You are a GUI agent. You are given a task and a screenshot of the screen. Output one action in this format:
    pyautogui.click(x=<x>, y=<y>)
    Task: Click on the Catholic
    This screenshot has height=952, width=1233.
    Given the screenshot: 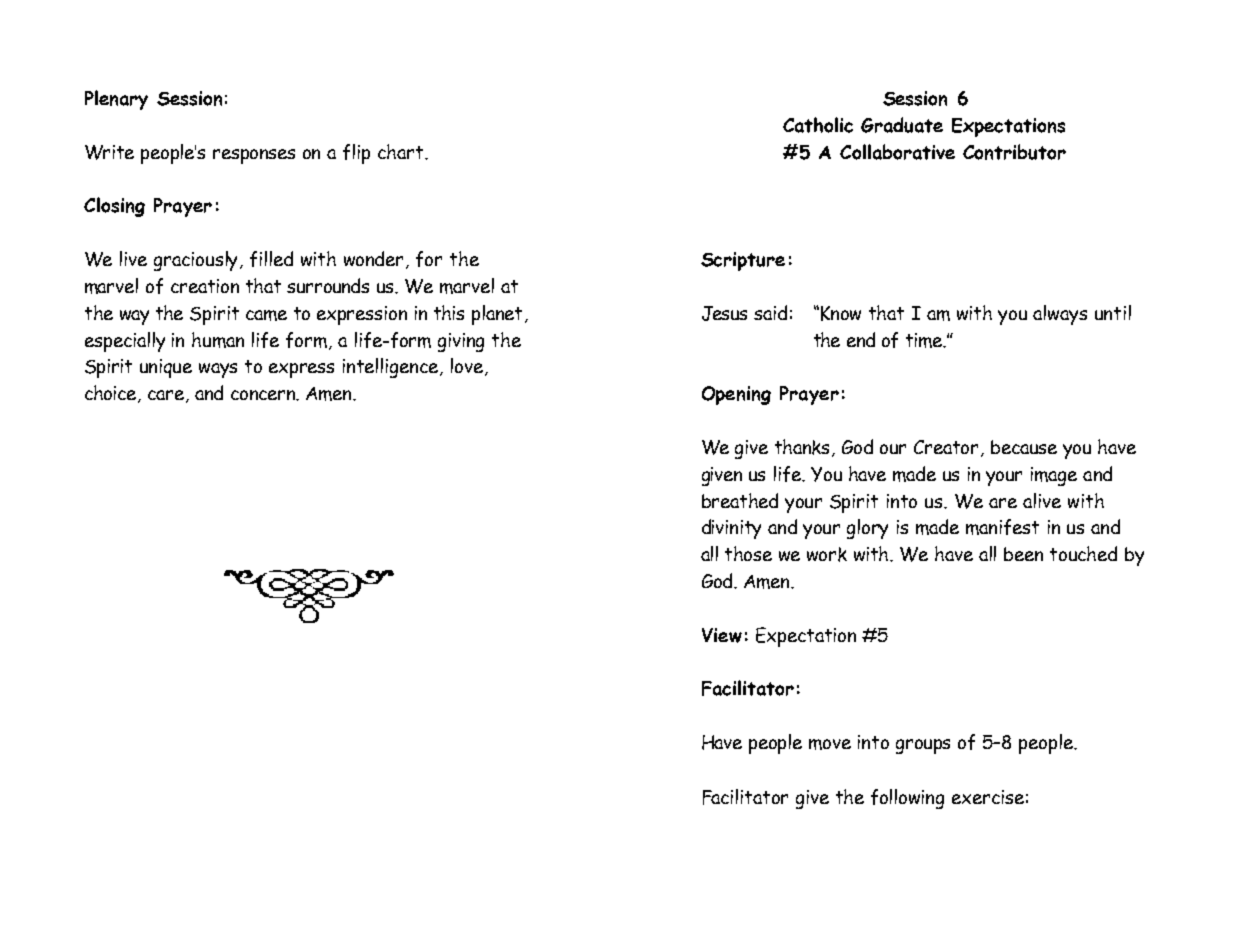 What is the action you would take?
    pyautogui.click(x=818, y=125)
